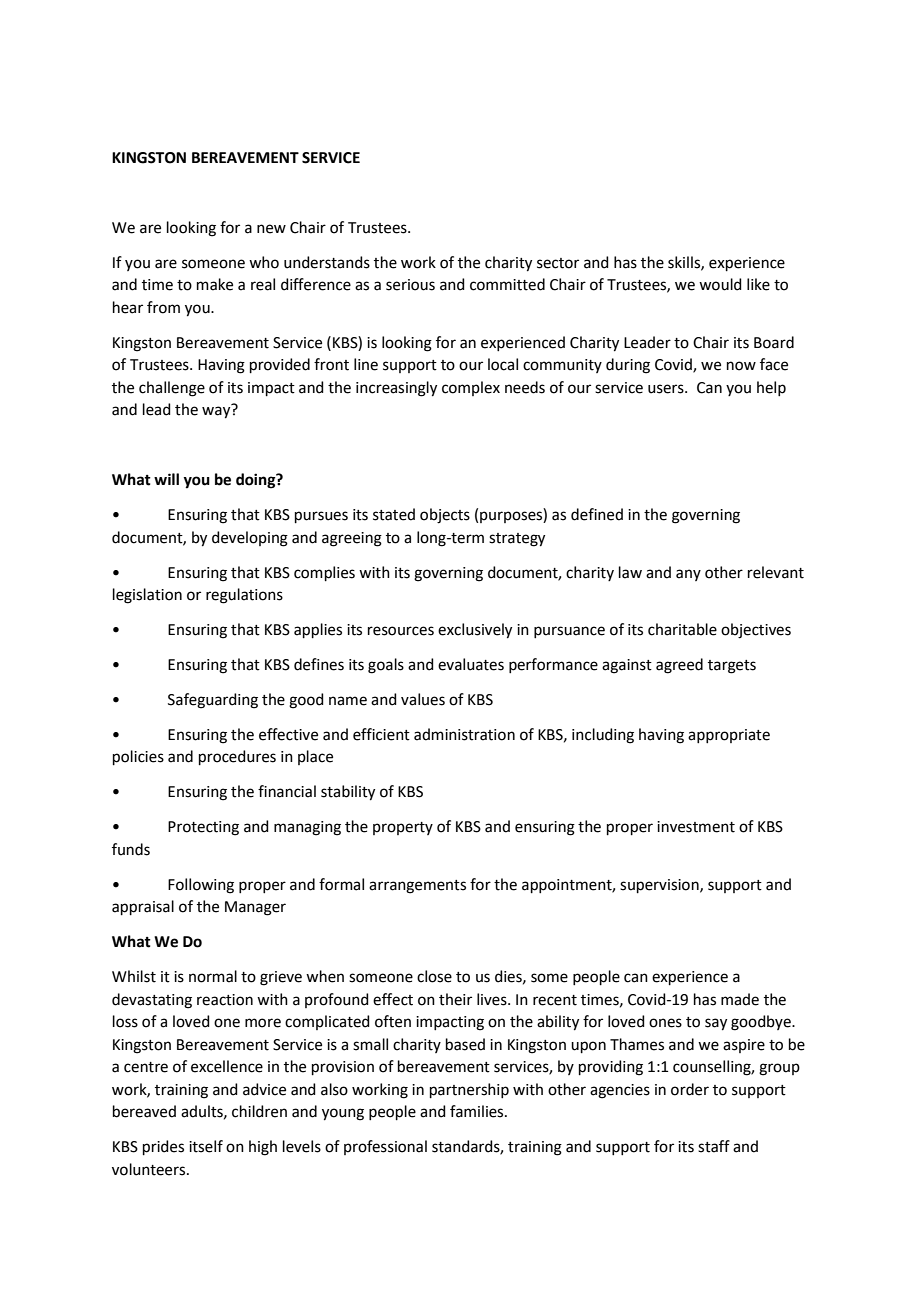  What do you see at coordinates (206, 1146) in the document?
I see `itself` at bounding box center [206, 1146].
